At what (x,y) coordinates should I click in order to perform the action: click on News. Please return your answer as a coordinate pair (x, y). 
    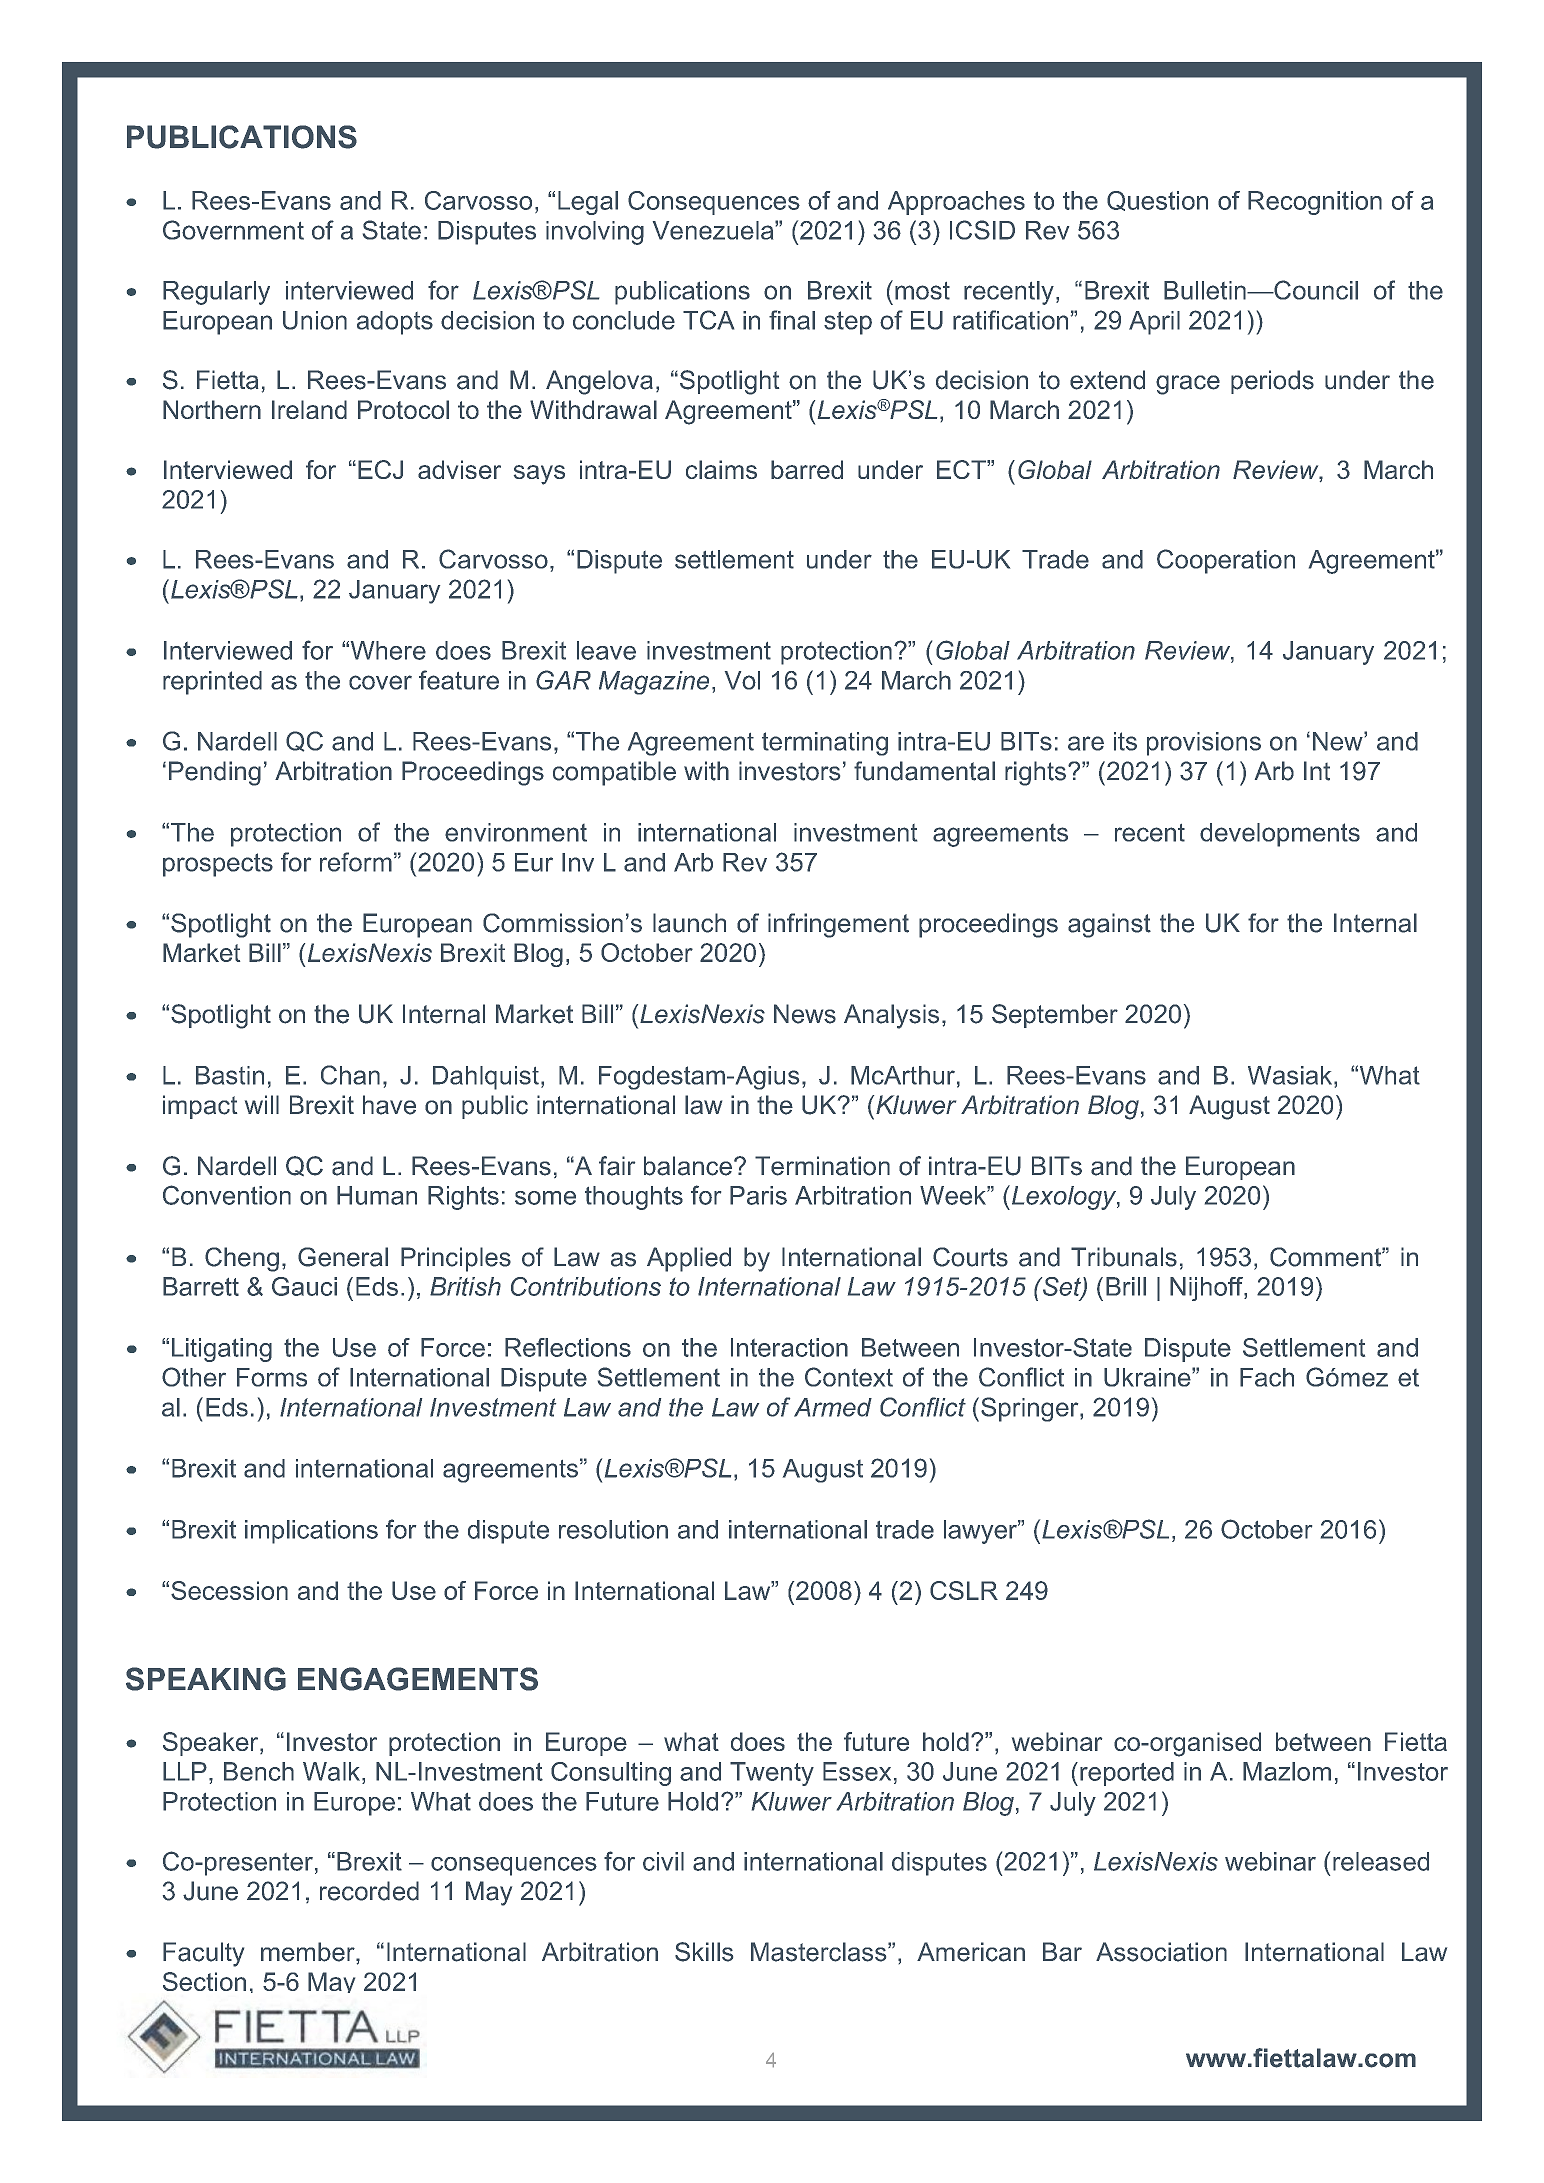
    Looking at the image, I should click on (805, 1014).
